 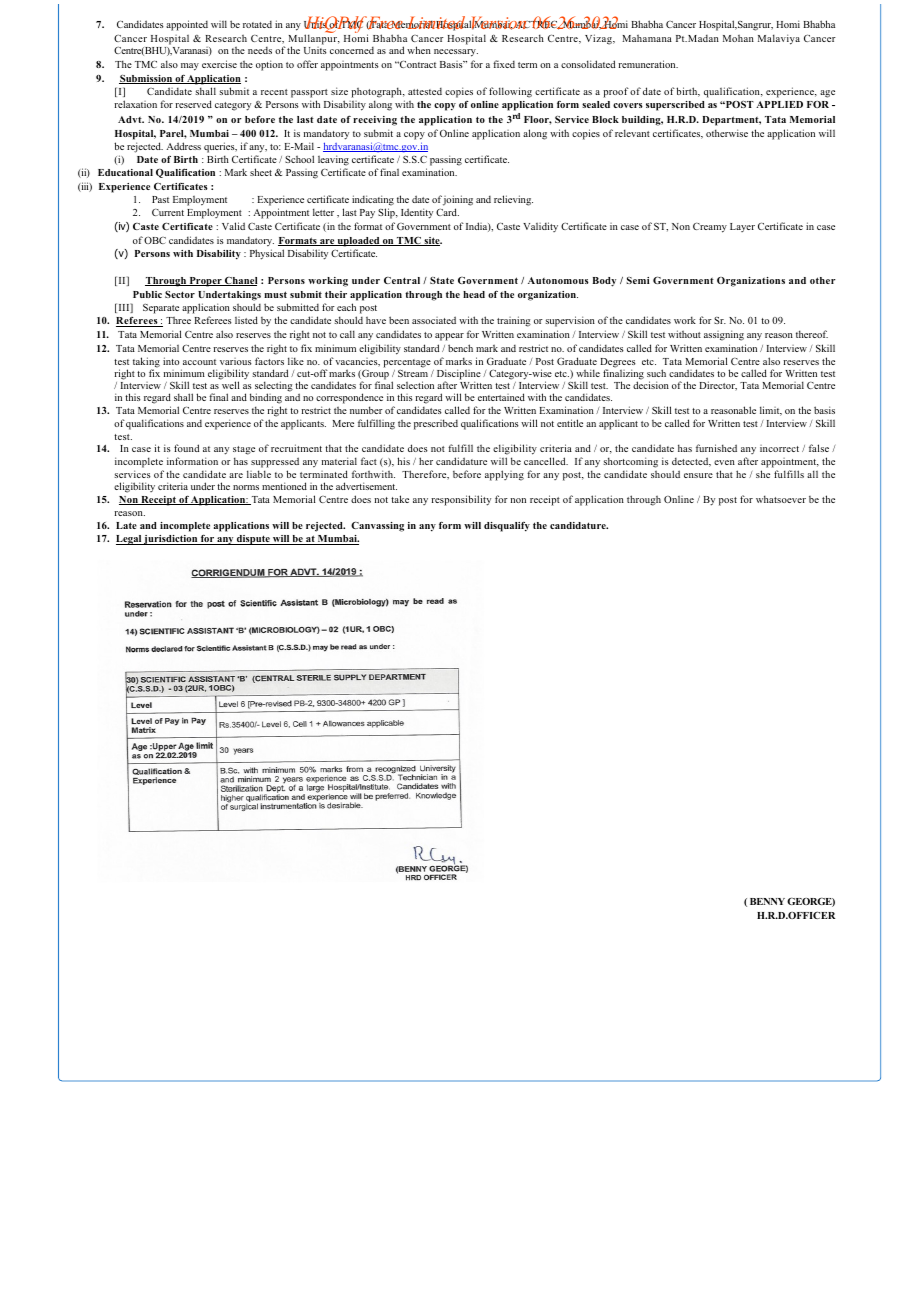 I want to click on Layer, so click(x=742, y=227).
